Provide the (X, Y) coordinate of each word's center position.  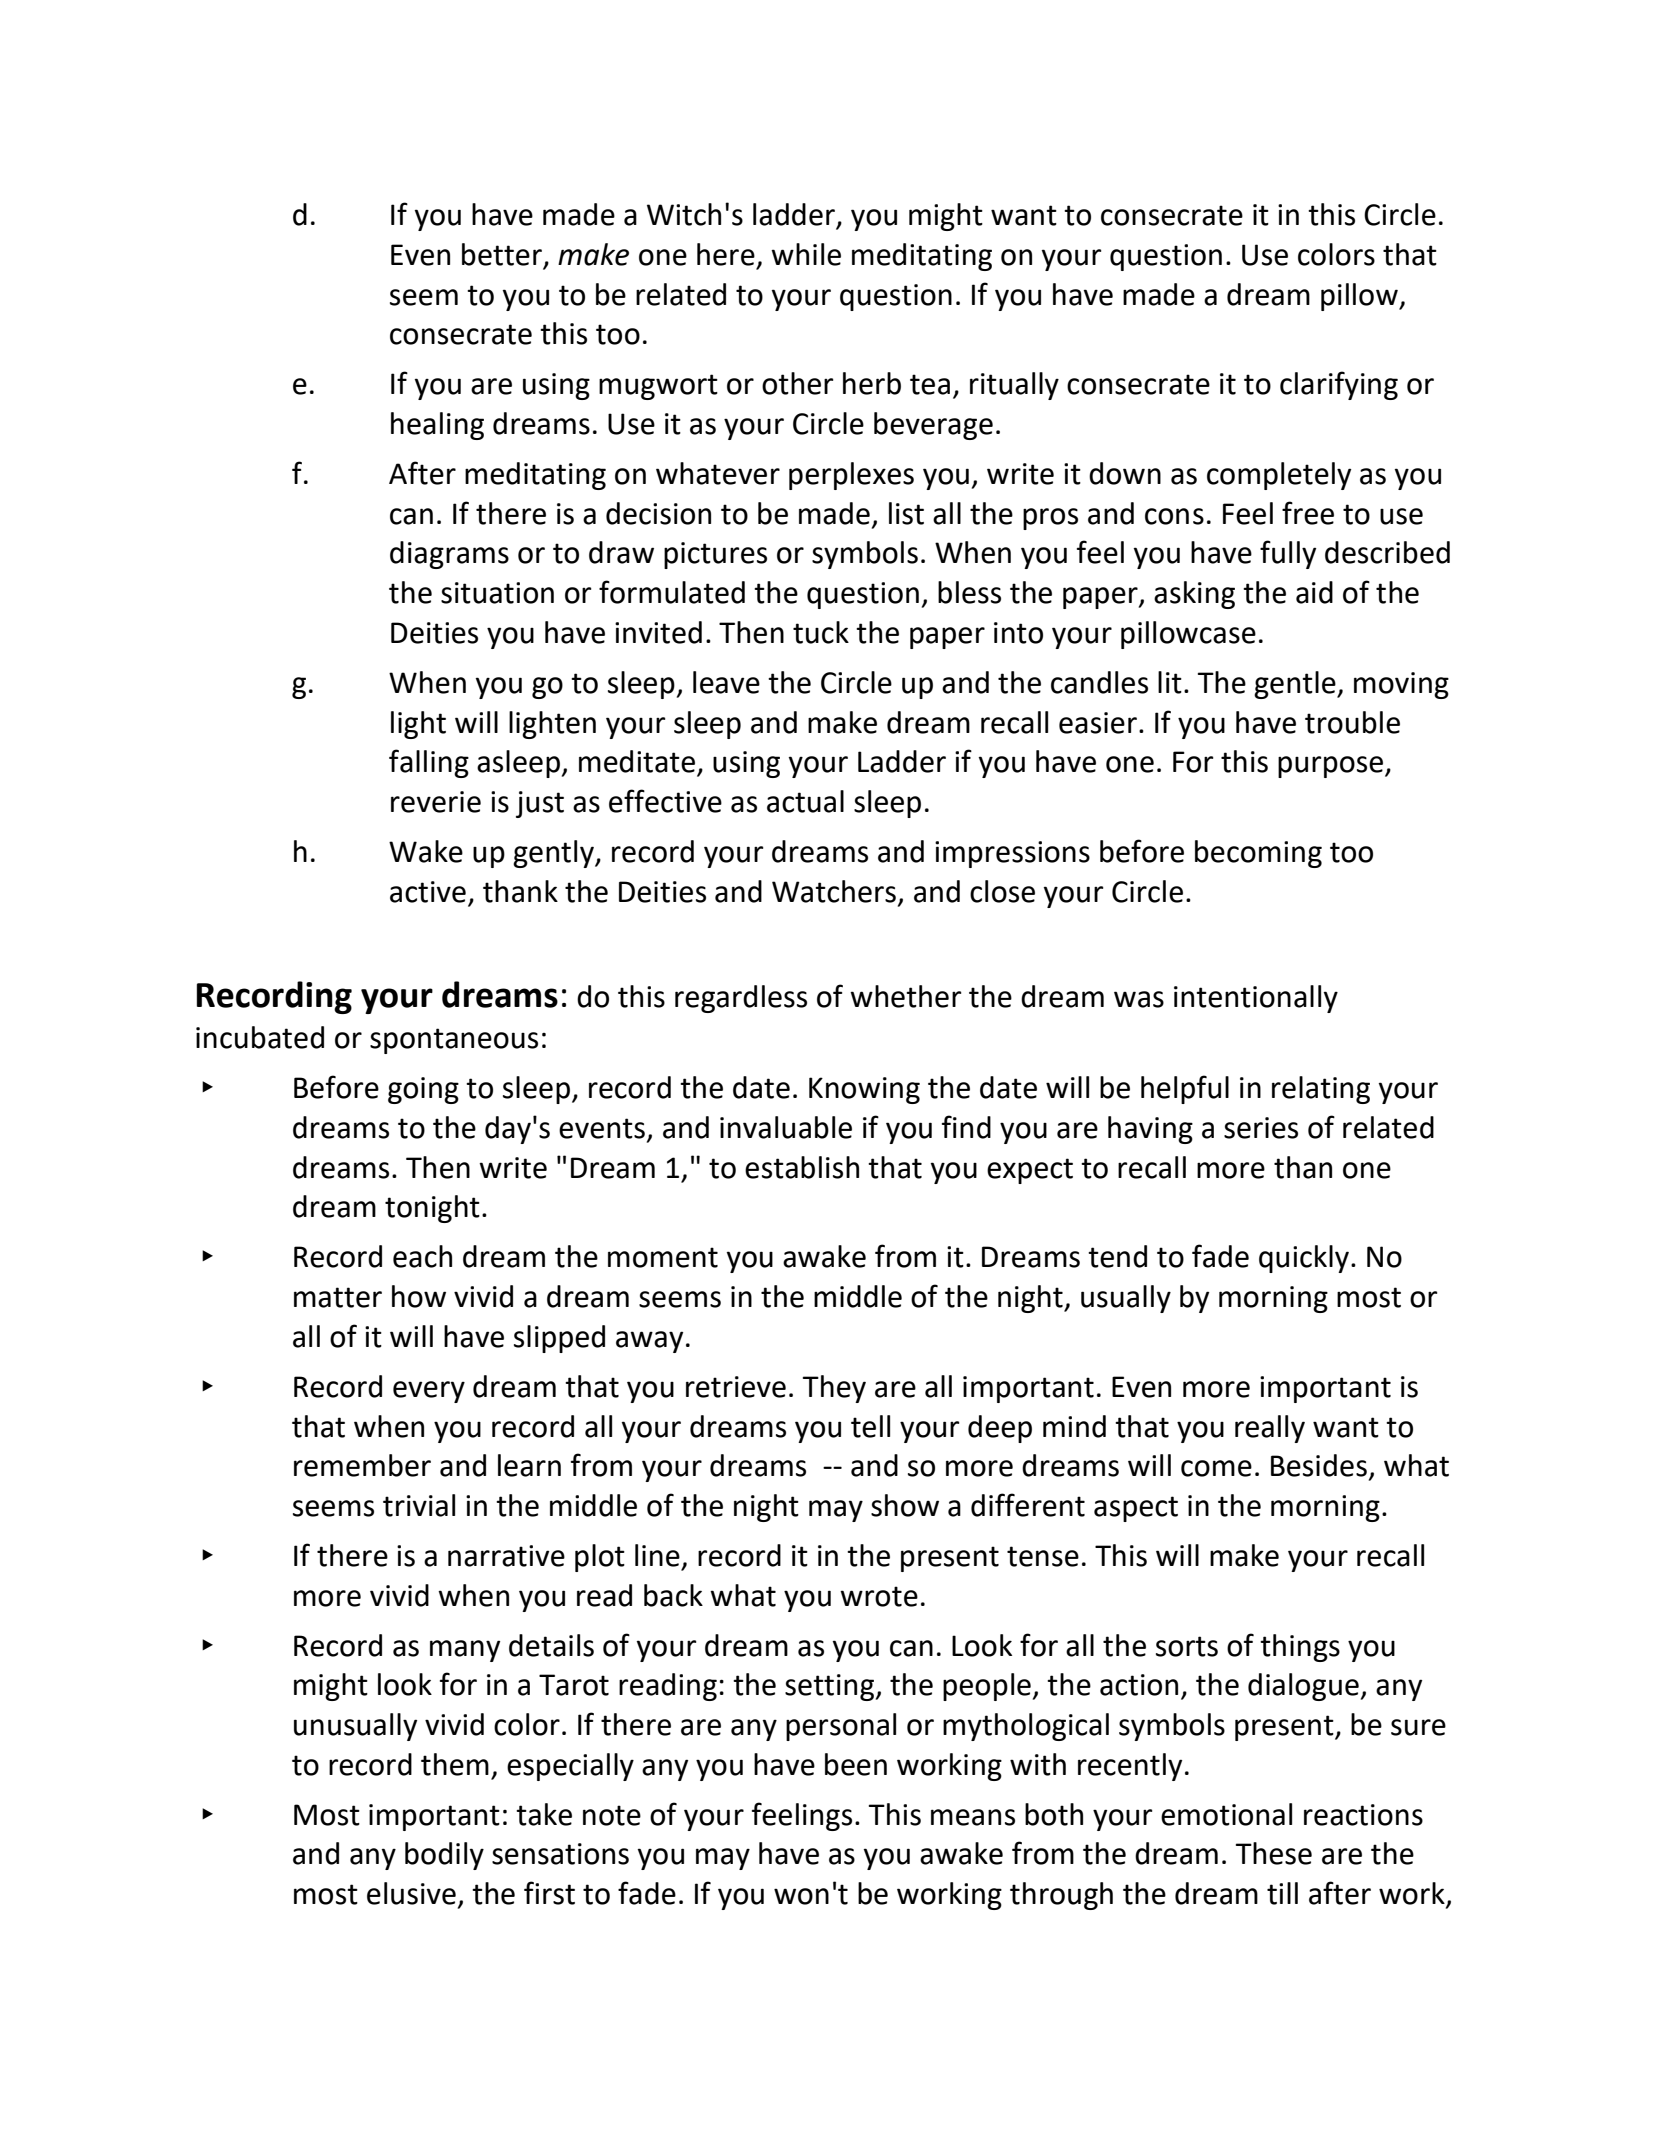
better (503, 255)
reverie (436, 802)
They (834, 1389)
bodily (444, 1856)
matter (338, 1297)
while (806, 254)
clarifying (1339, 385)
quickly (1304, 1259)
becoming (1258, 854)
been (856, 1764)
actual (805, 801)
